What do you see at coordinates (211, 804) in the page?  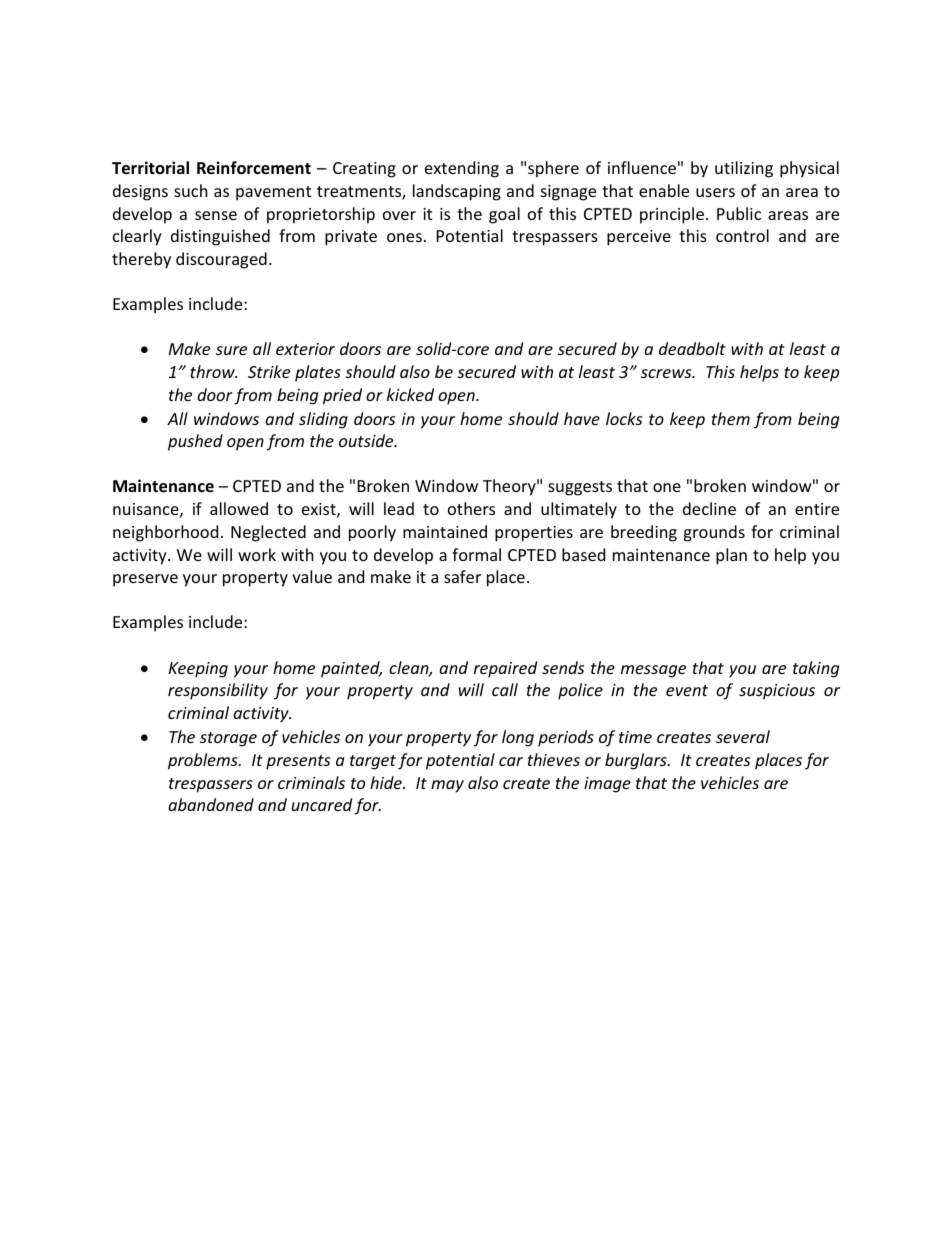 I see `abandoned` at bounding box center [211, 804].
